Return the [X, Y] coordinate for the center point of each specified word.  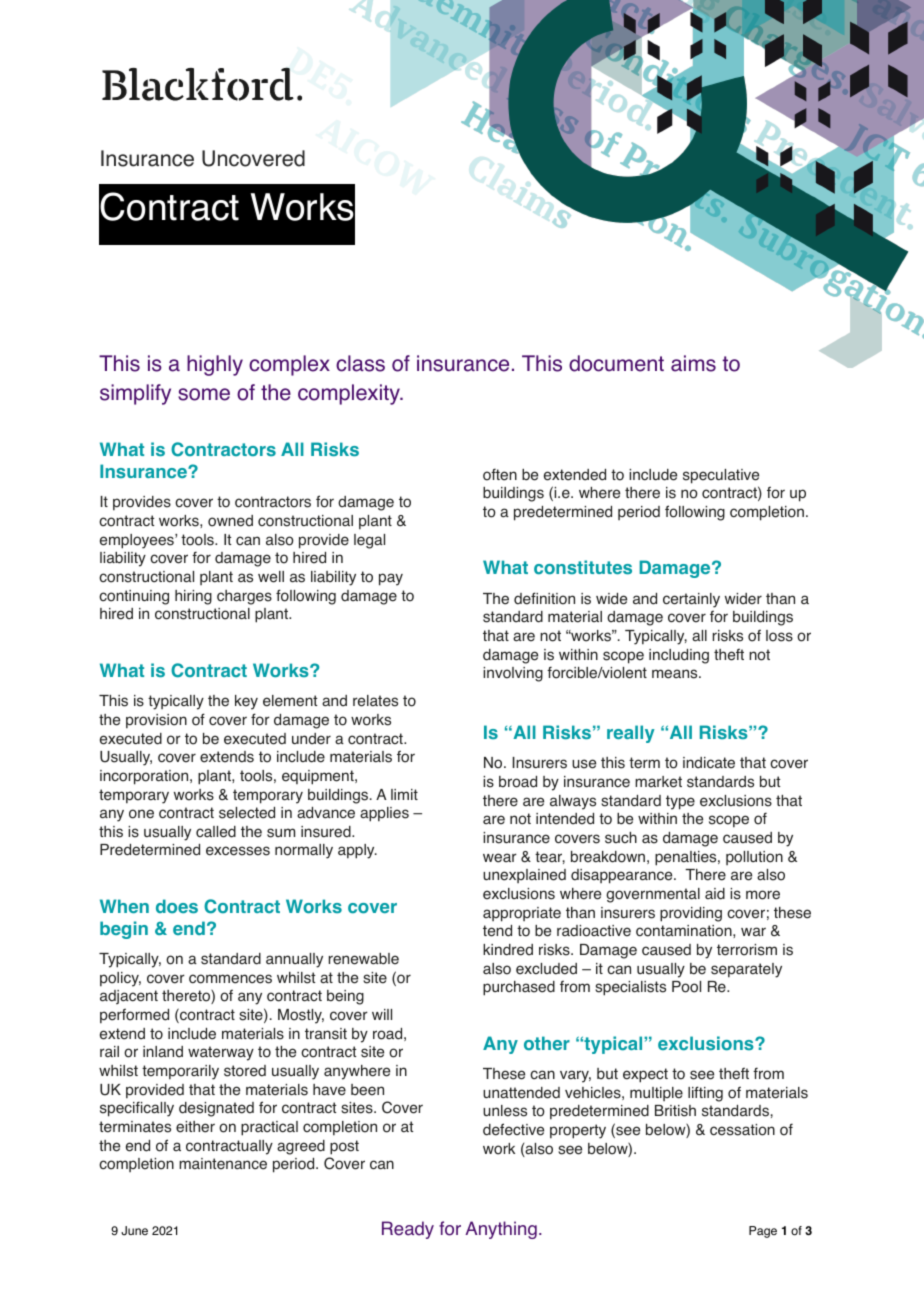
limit [404, 794]
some [204, 394]
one [141, 814]
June [134, 1231]
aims [693, 363]
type [680, 802]
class [360, 363]
